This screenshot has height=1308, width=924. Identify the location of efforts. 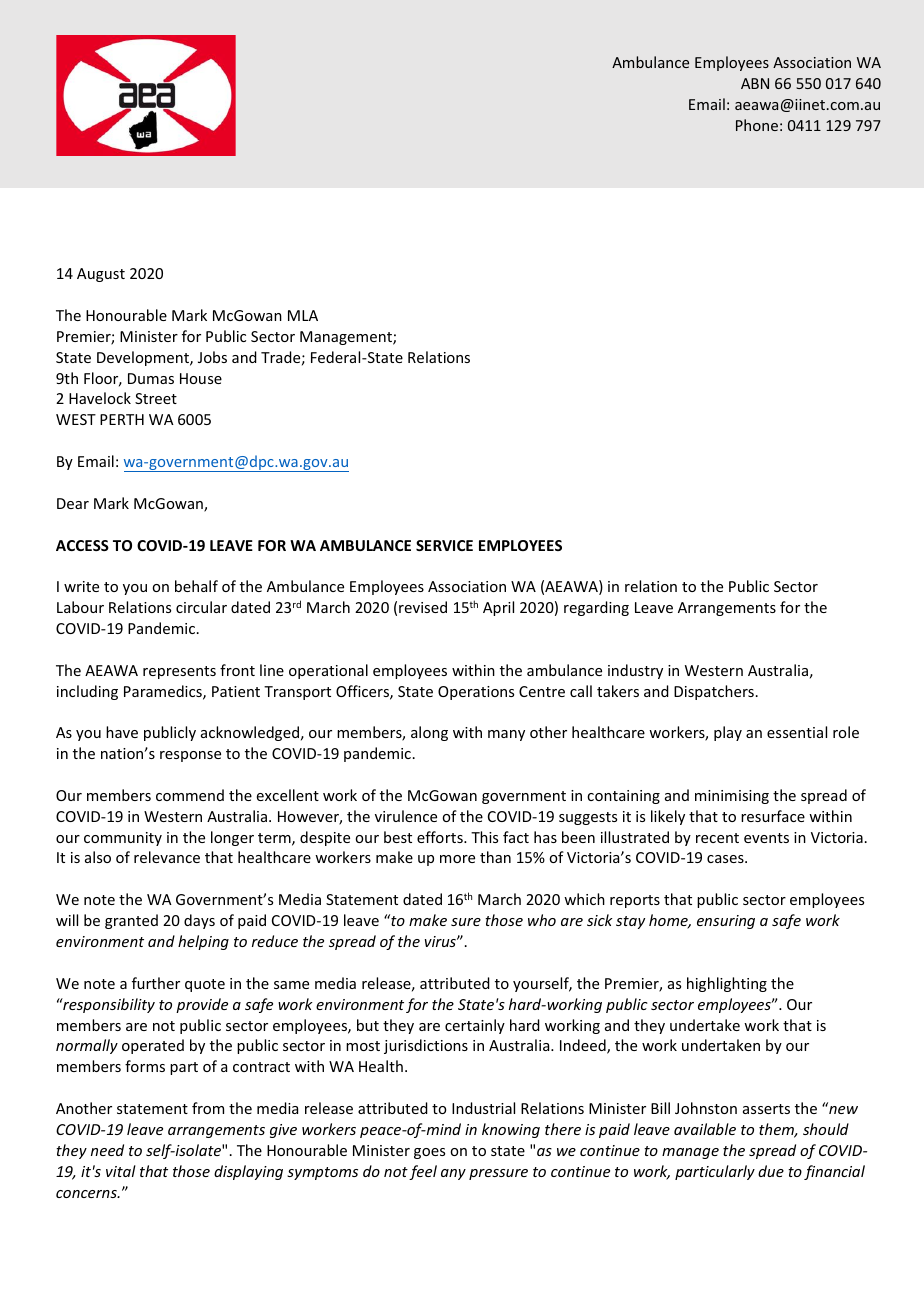
(441, 837).
